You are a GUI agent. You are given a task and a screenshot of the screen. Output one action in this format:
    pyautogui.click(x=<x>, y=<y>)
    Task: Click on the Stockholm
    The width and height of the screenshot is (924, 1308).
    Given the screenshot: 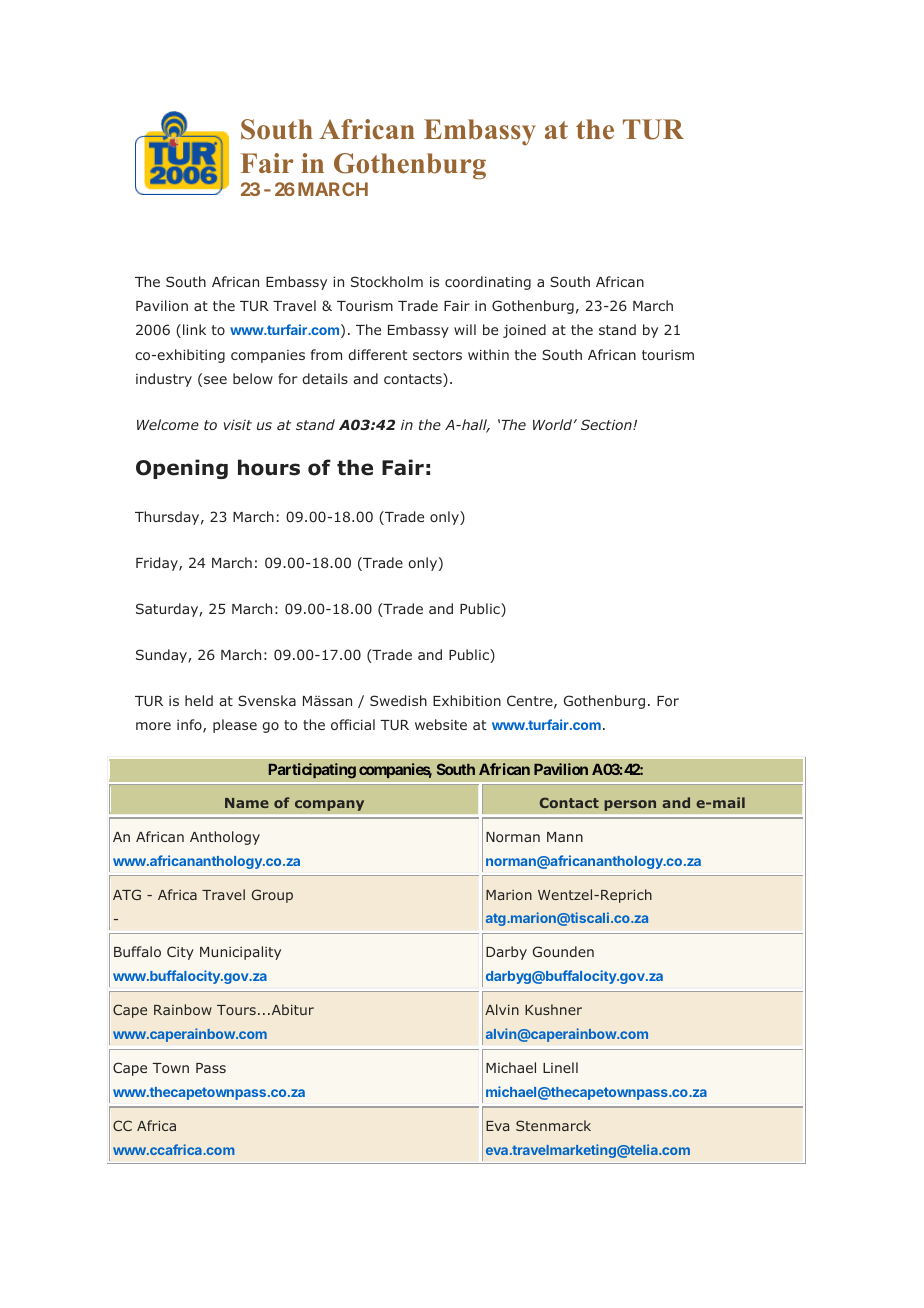 What is the action you would take?
    pyautogui.click(x=387, y=281)
